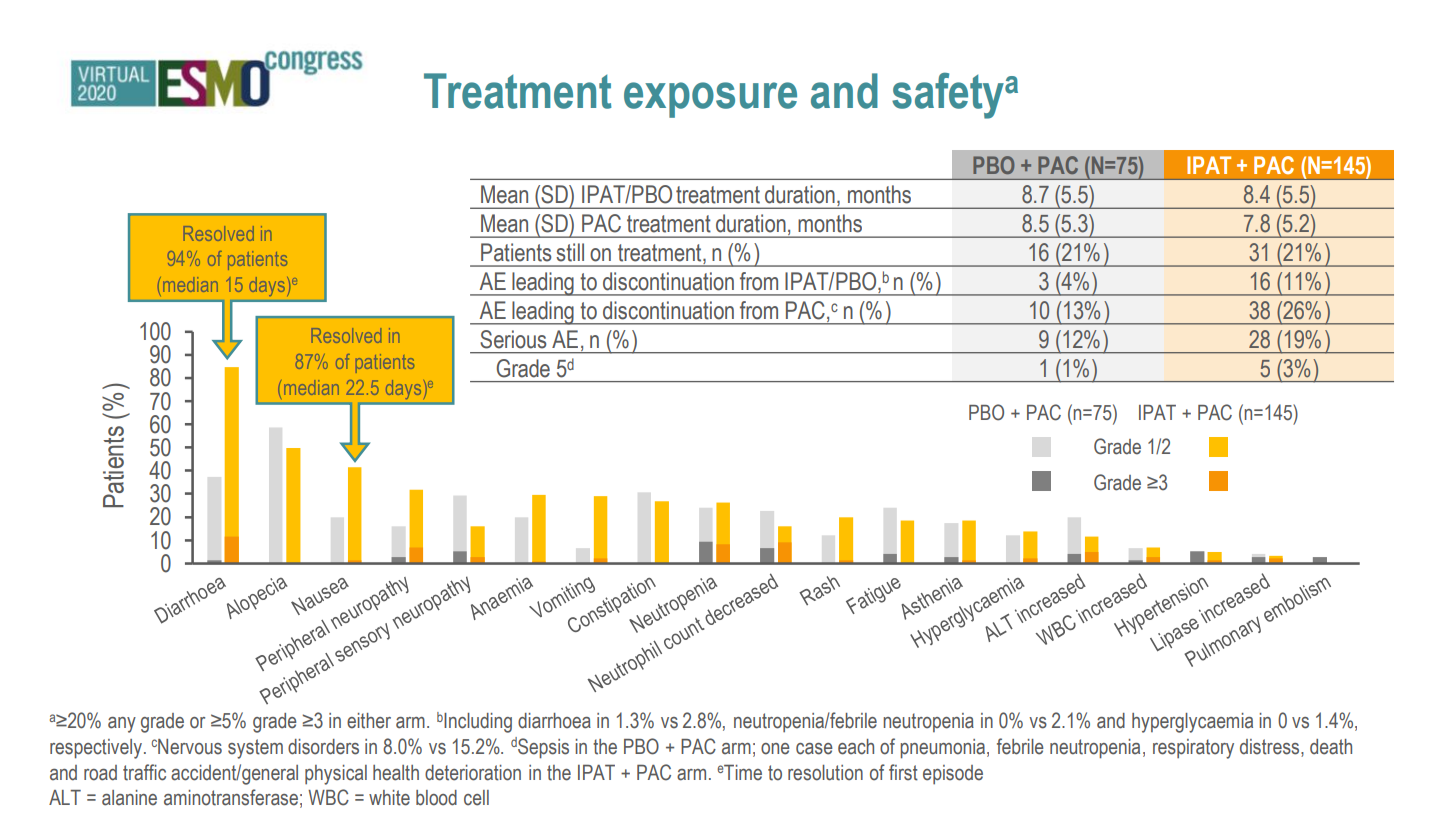  What do you see at coordinates (1192, 723) in the screenshot?
I see `hyperglycaemia` at bounding box center [1192, 723].
